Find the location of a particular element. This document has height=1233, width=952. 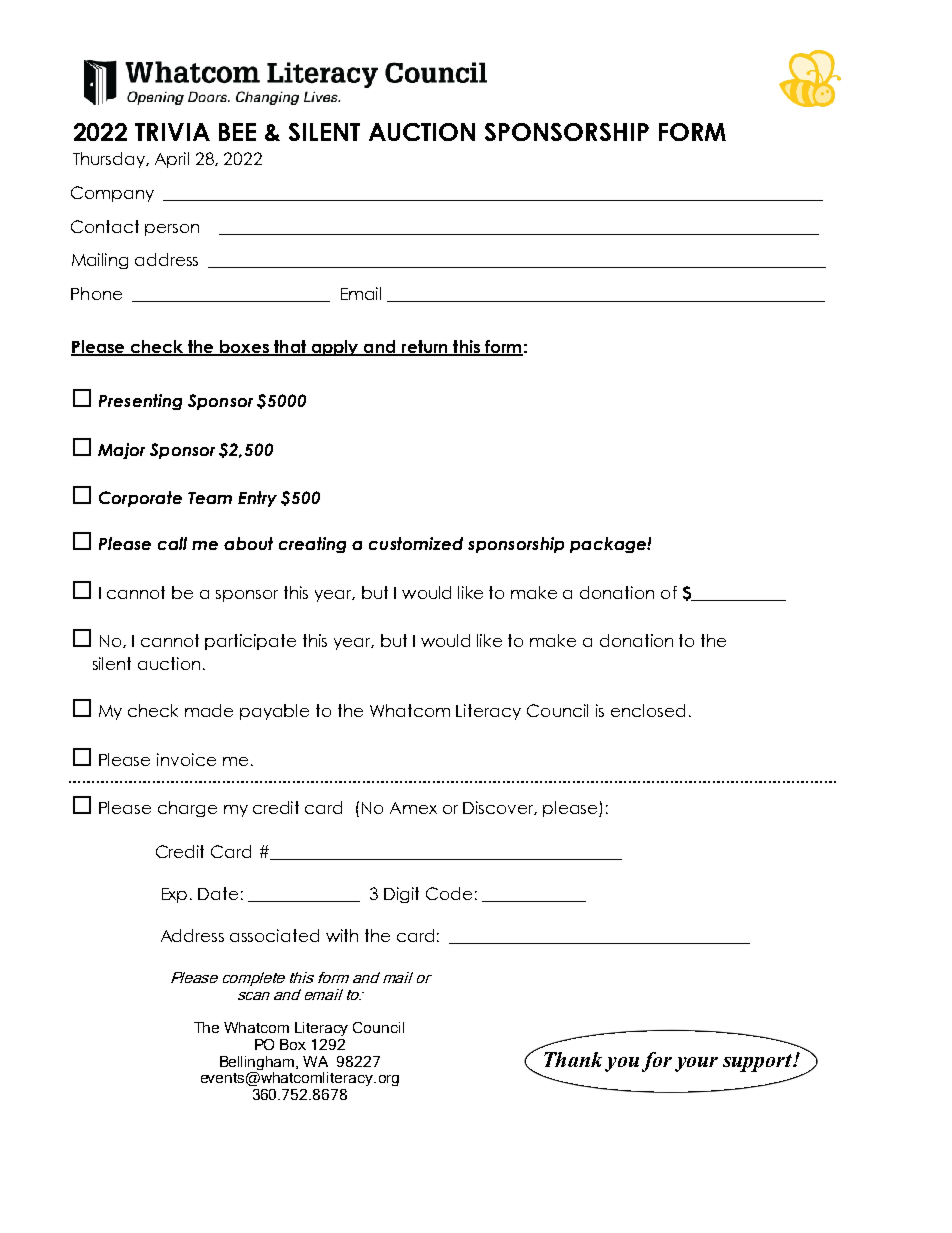

call is located at coordinates (172, 543).
